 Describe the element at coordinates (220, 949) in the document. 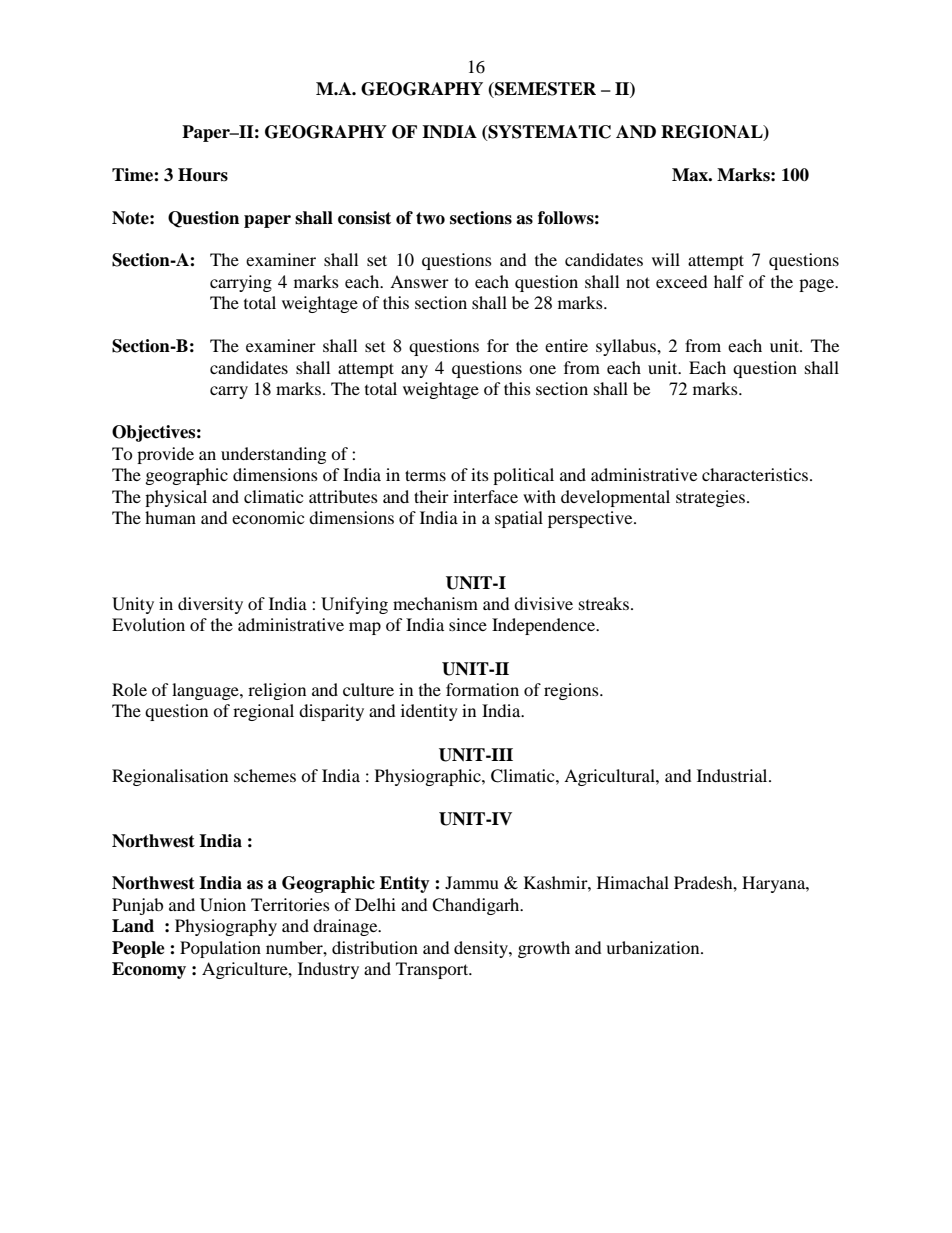

I see `Population` at that location.
